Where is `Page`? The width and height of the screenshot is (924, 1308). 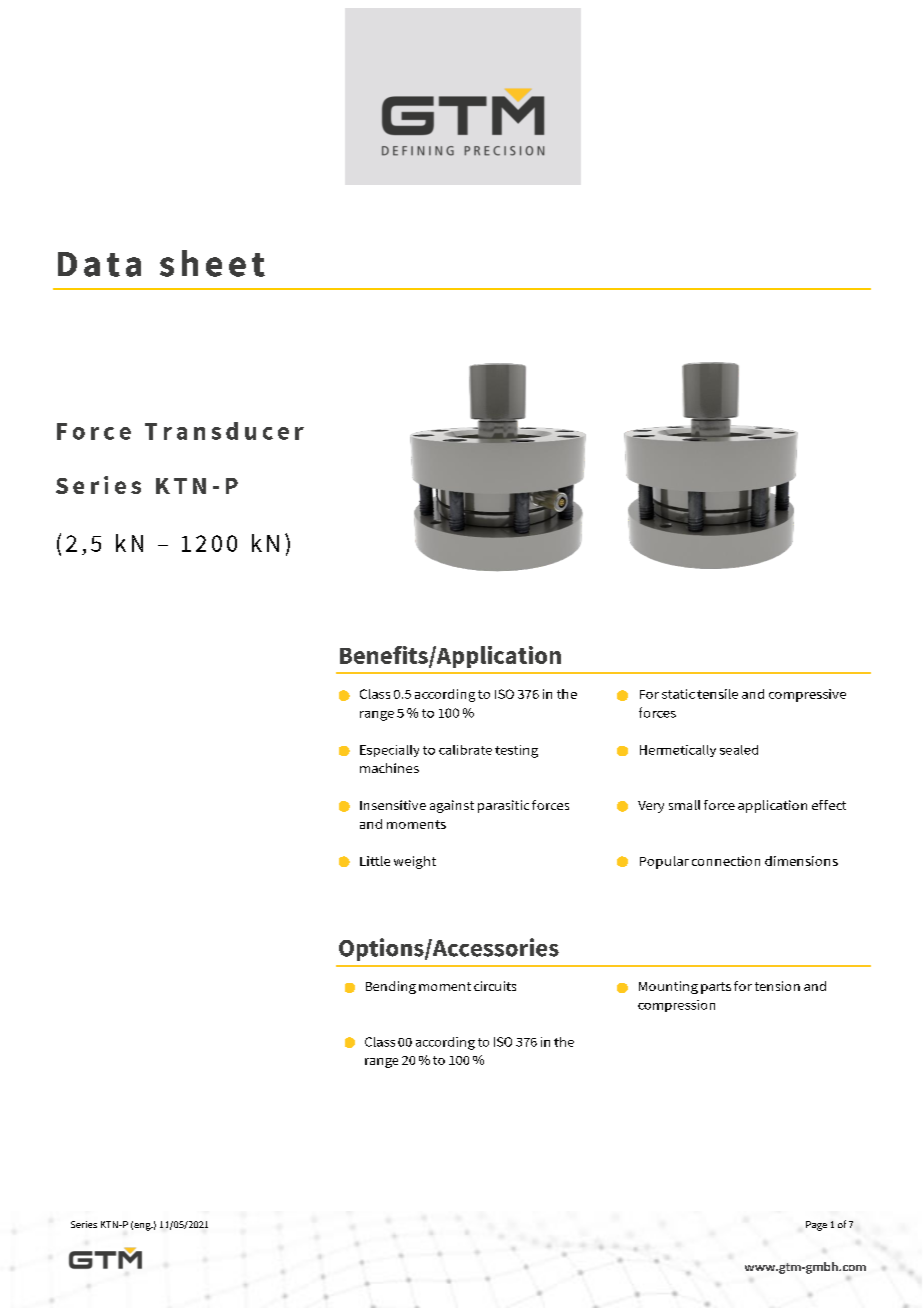
Page is located at coordinates (816, 1226).
